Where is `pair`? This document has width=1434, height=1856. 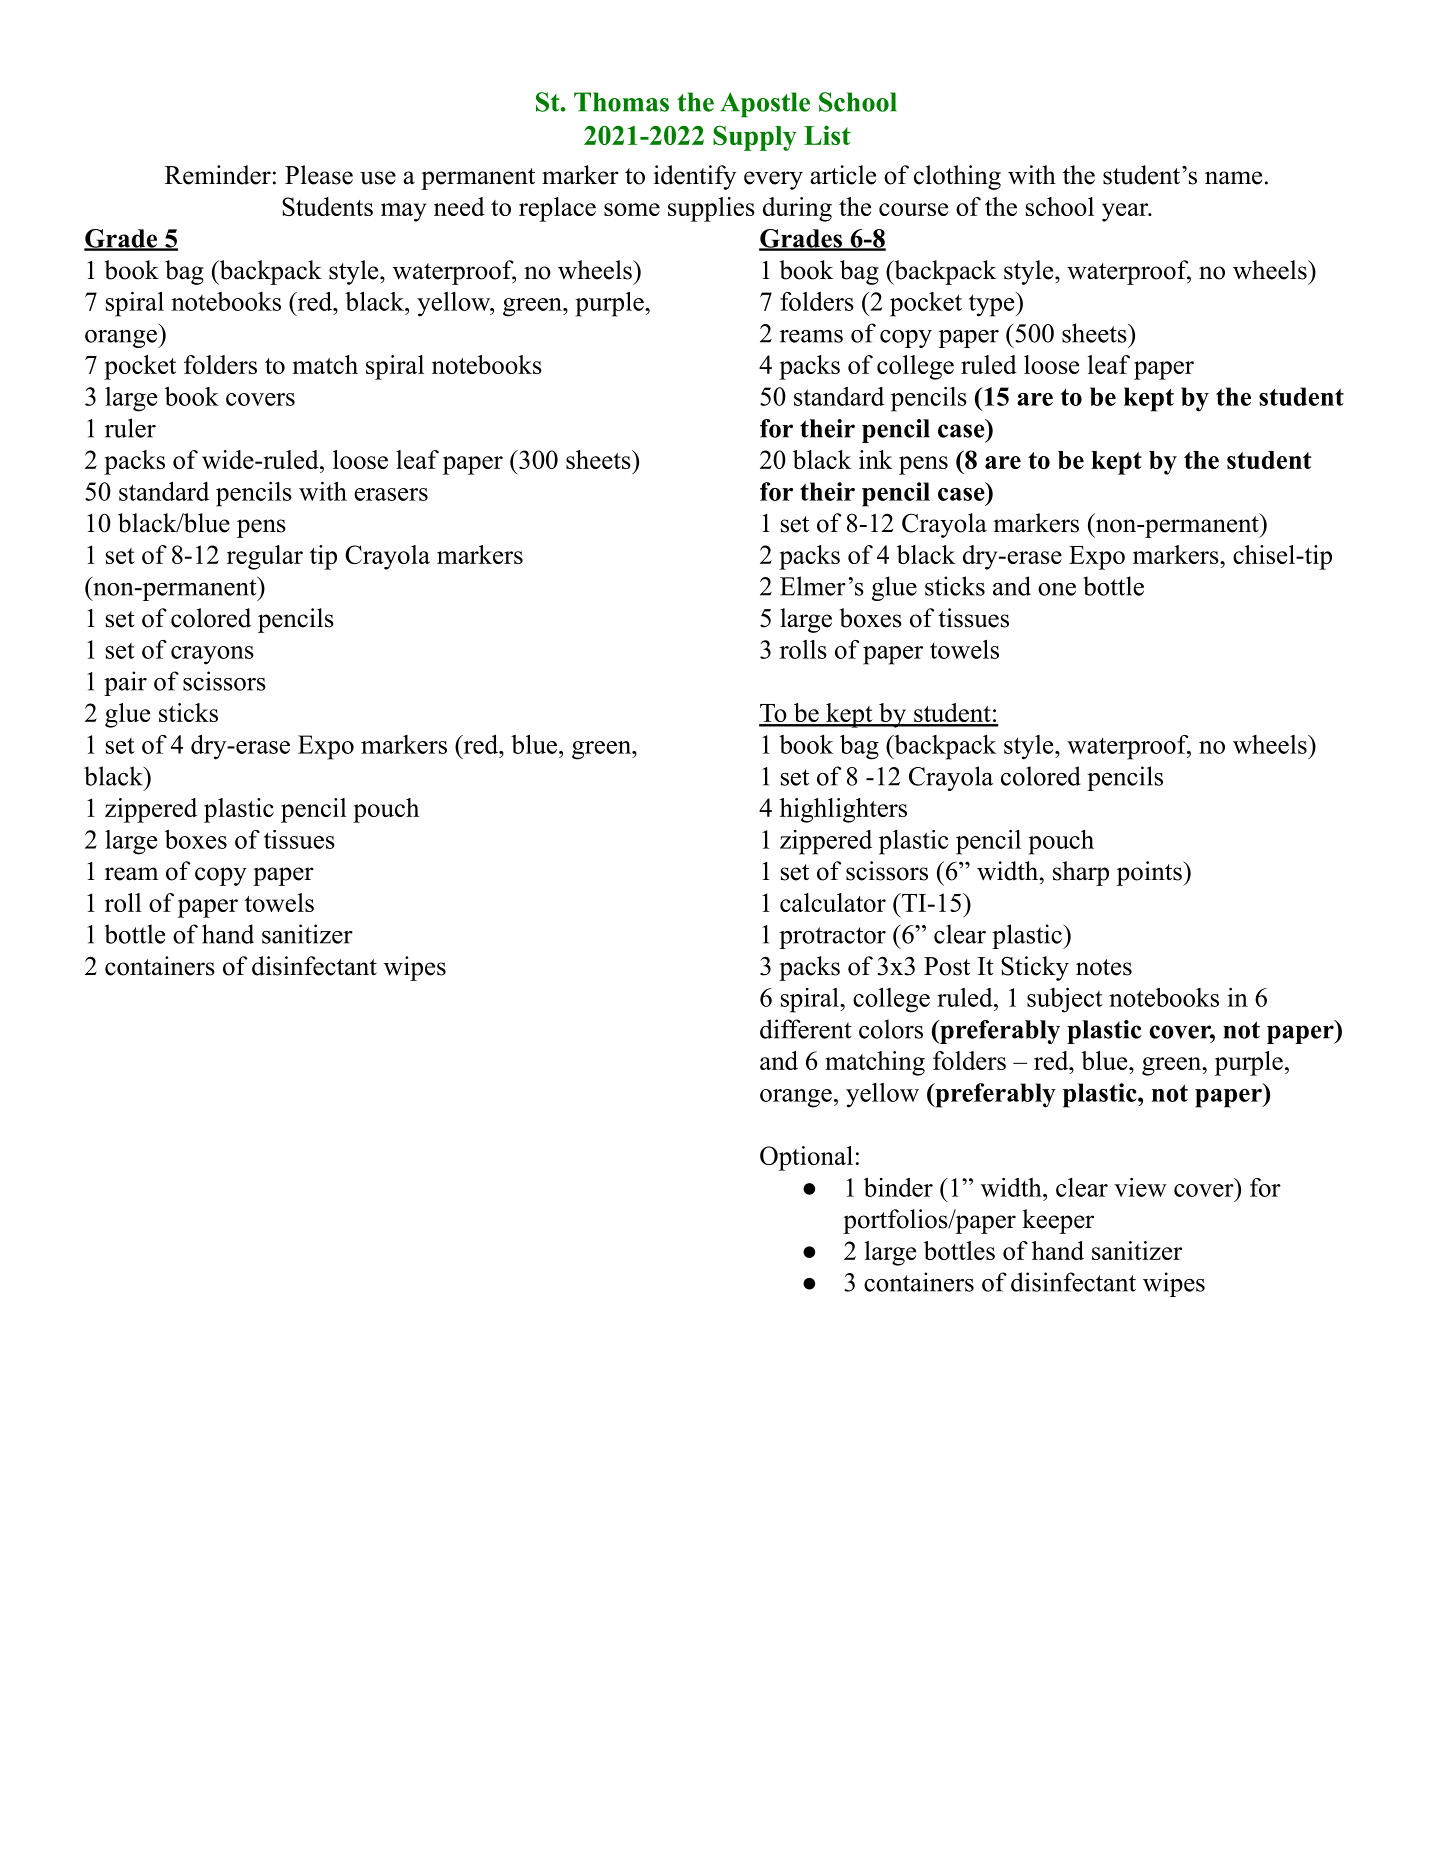
pair is located at coordinates (125, 683).
